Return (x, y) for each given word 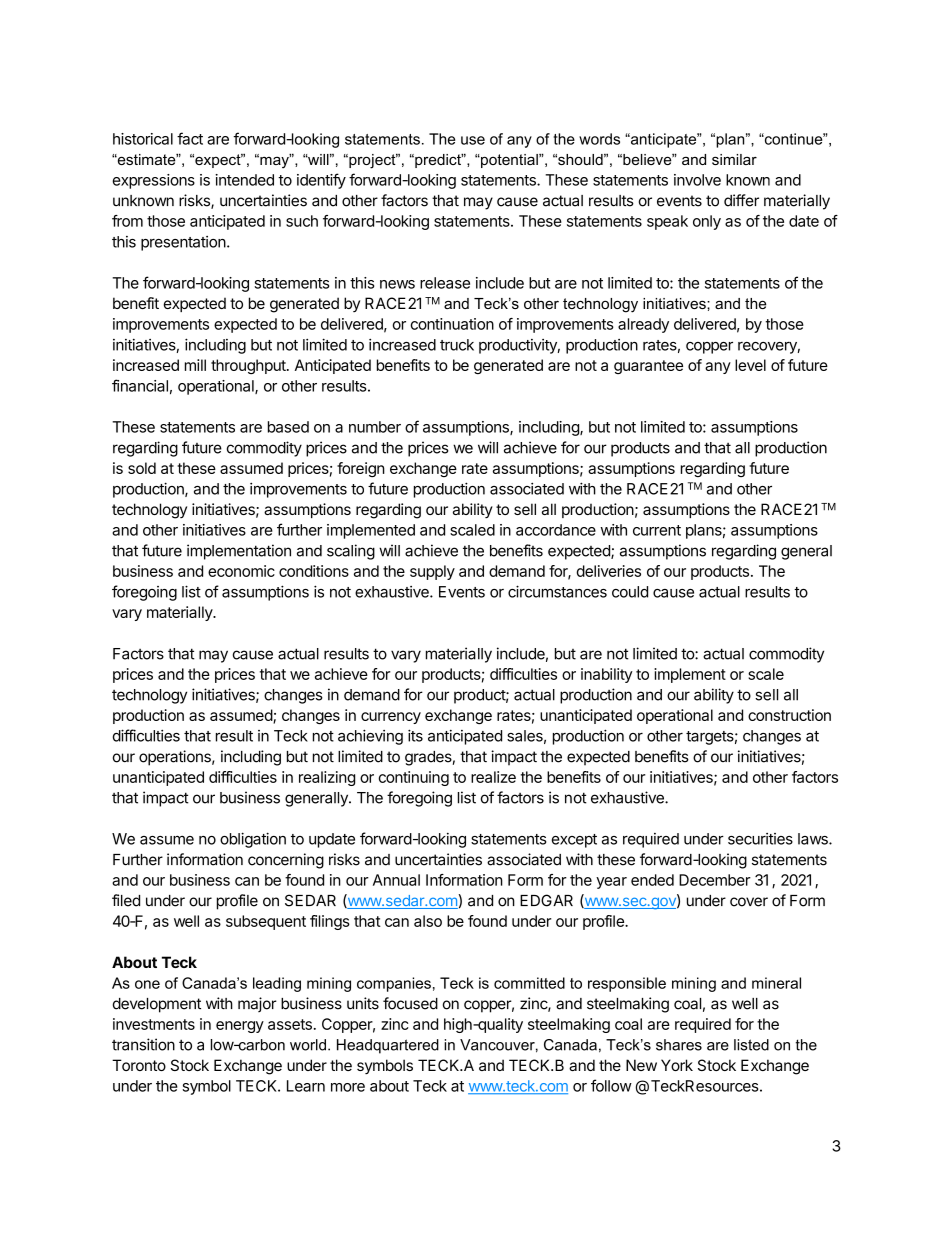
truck (457, 345)
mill (195, 365)
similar (734, 159)
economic (241, 571)
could (630, 592)
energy (240, 1027)
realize (493, 777)
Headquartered (388, 1046)
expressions (154, 181)
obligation (253, 840)
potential (509, 161)
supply (432, 572)
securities (760, 839)
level (750, 365)
